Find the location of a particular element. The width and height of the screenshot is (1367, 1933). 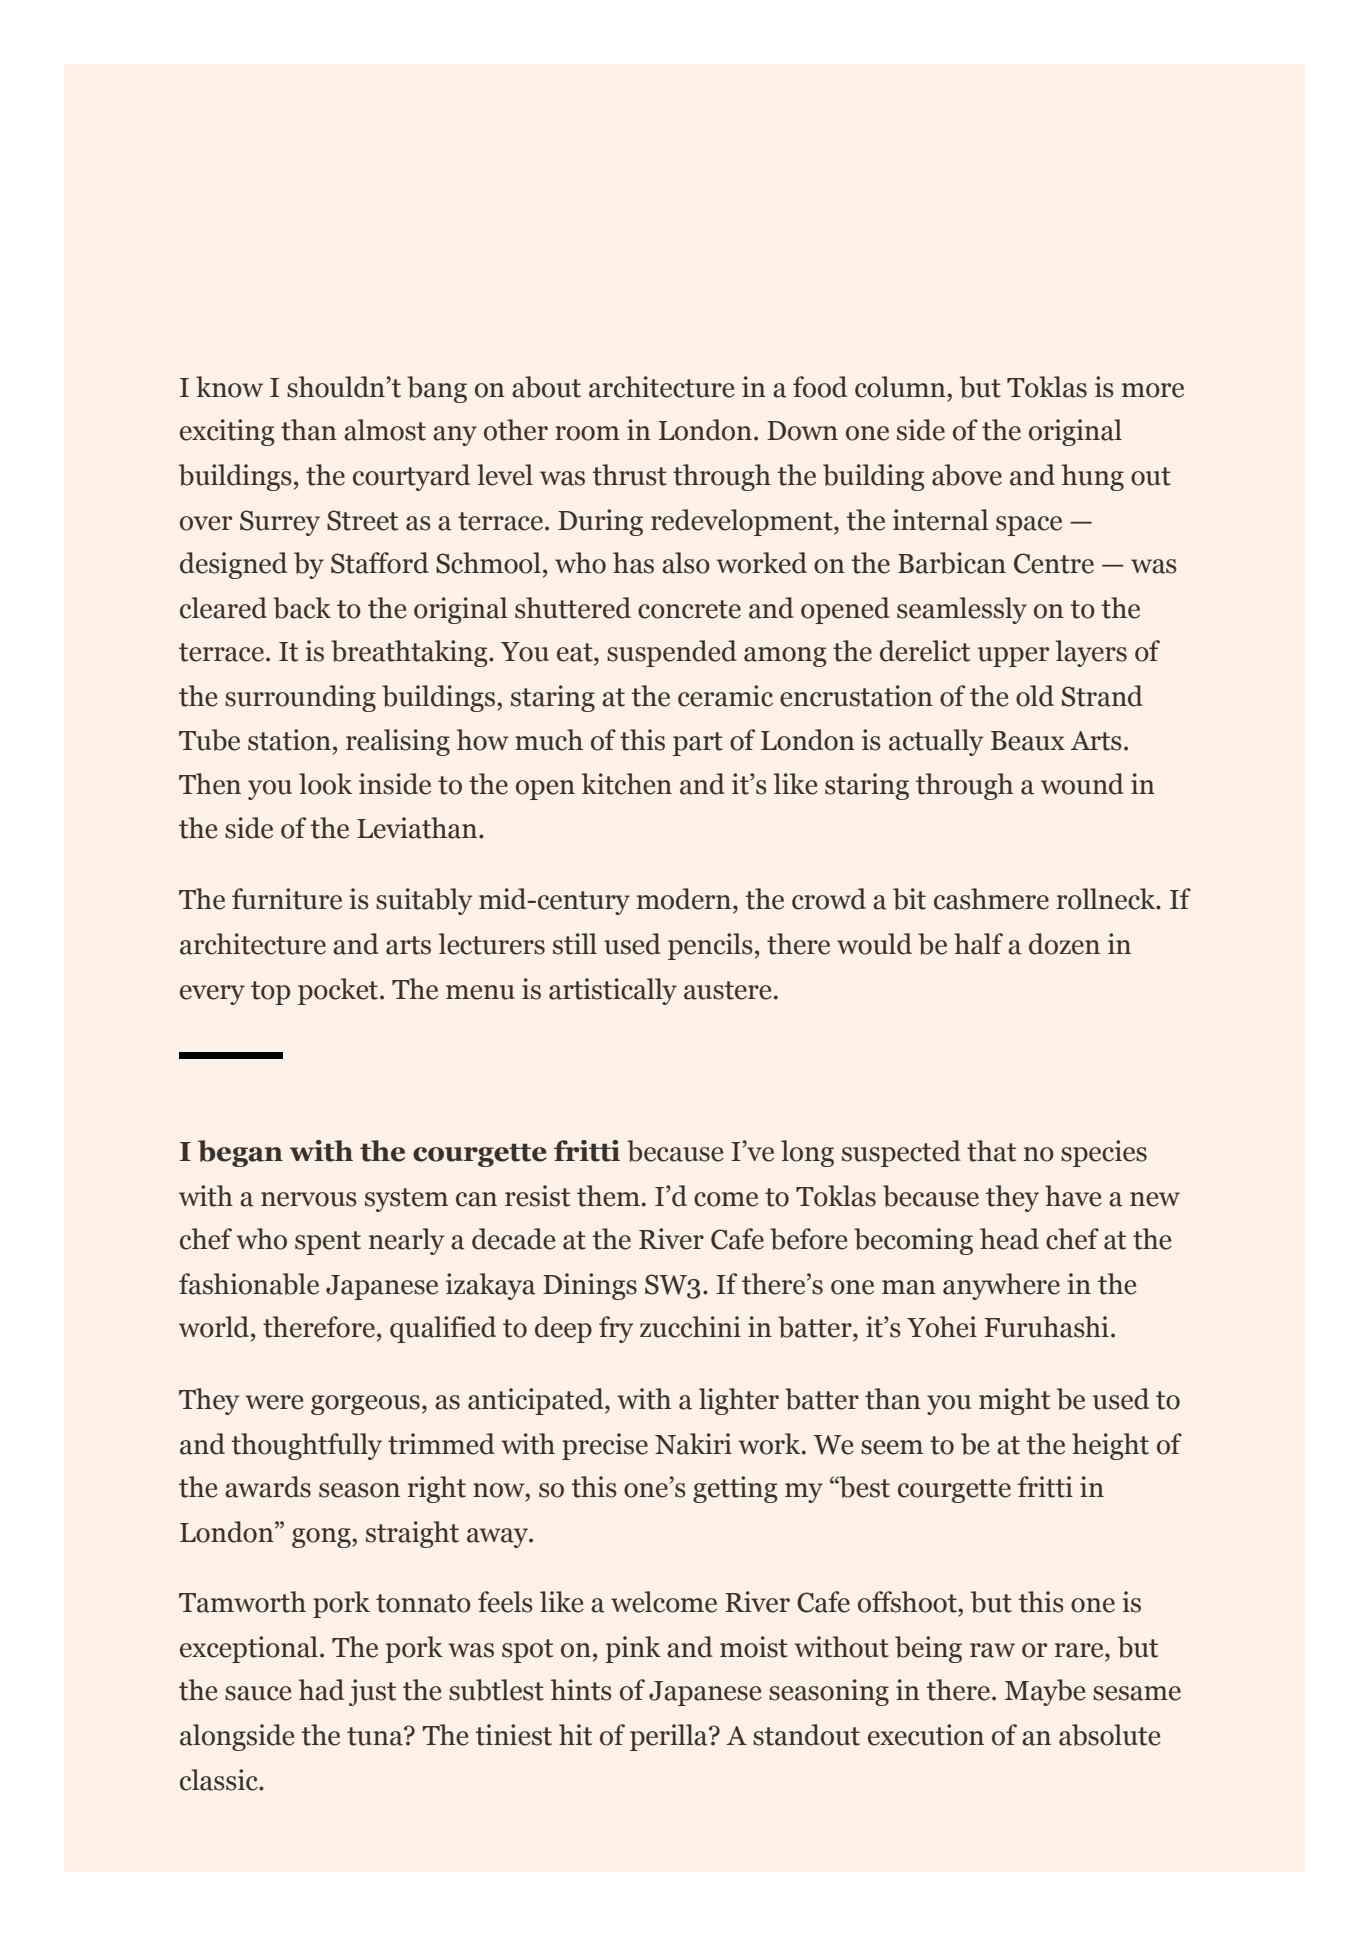

almost is located at coordinates (385, 430).
